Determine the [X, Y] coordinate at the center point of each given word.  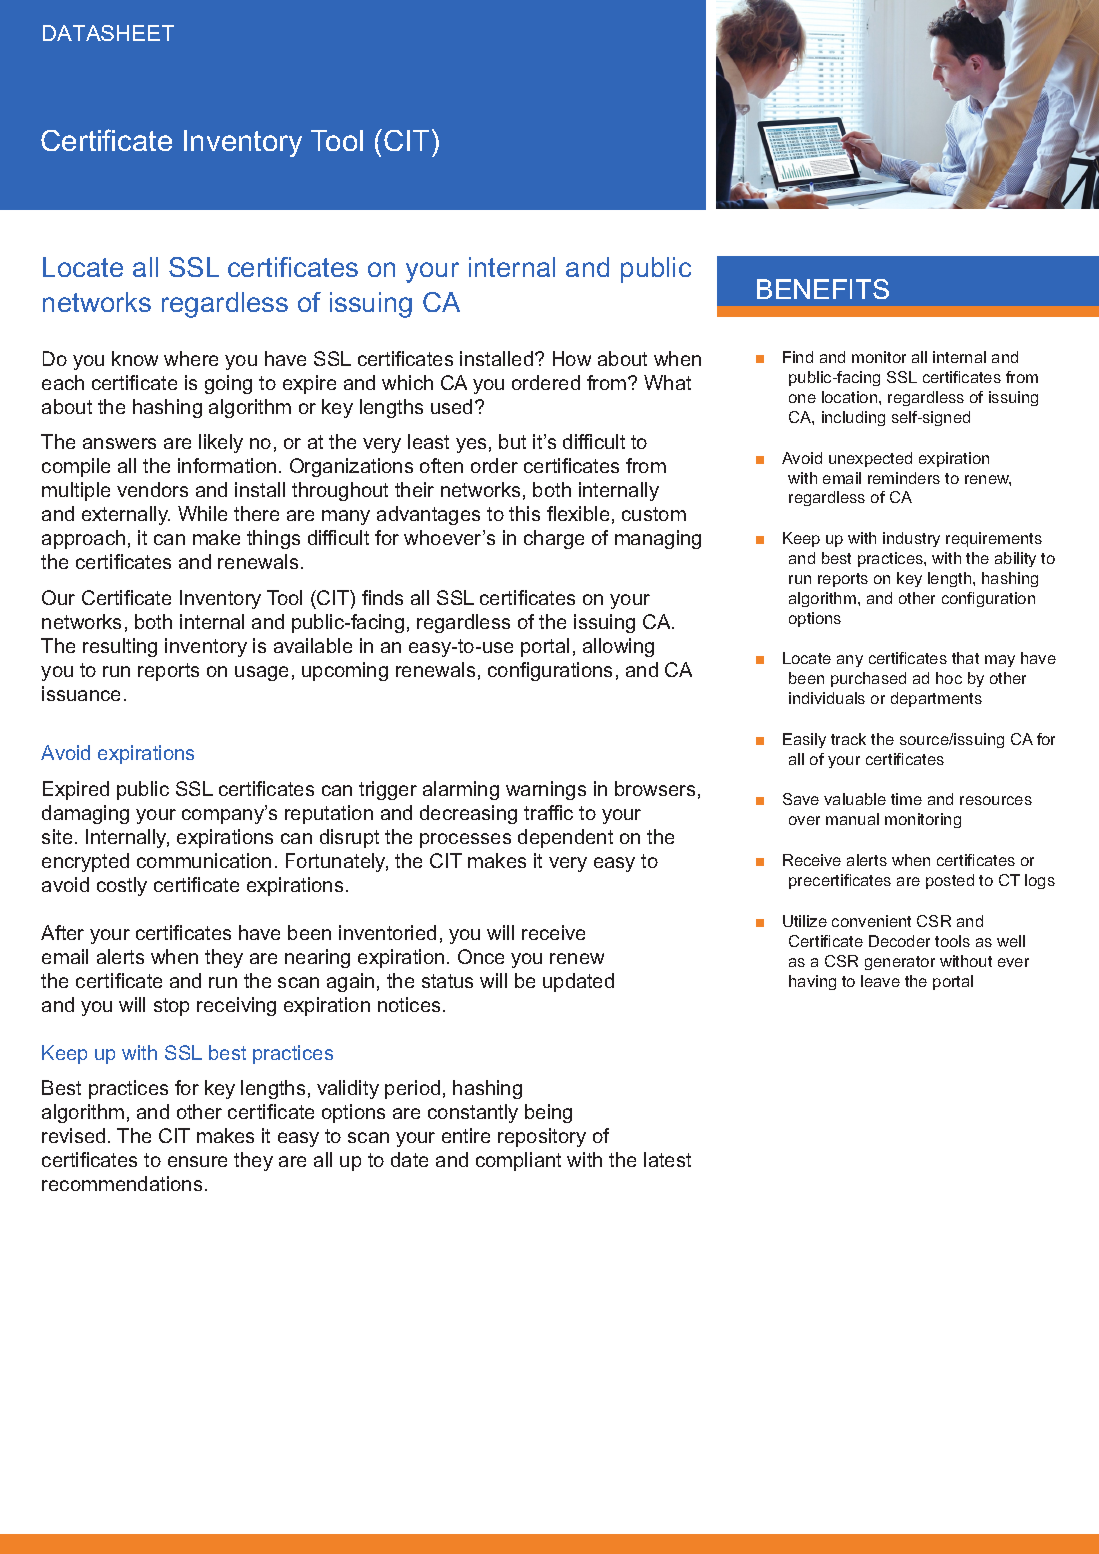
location [851, 397]
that [965, 658]
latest [667, 1159]
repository [542, 1137]
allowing [618, 647]
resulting [120, 647]
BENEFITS [823, 289]
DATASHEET [108, 33]
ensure [197, 1161]
